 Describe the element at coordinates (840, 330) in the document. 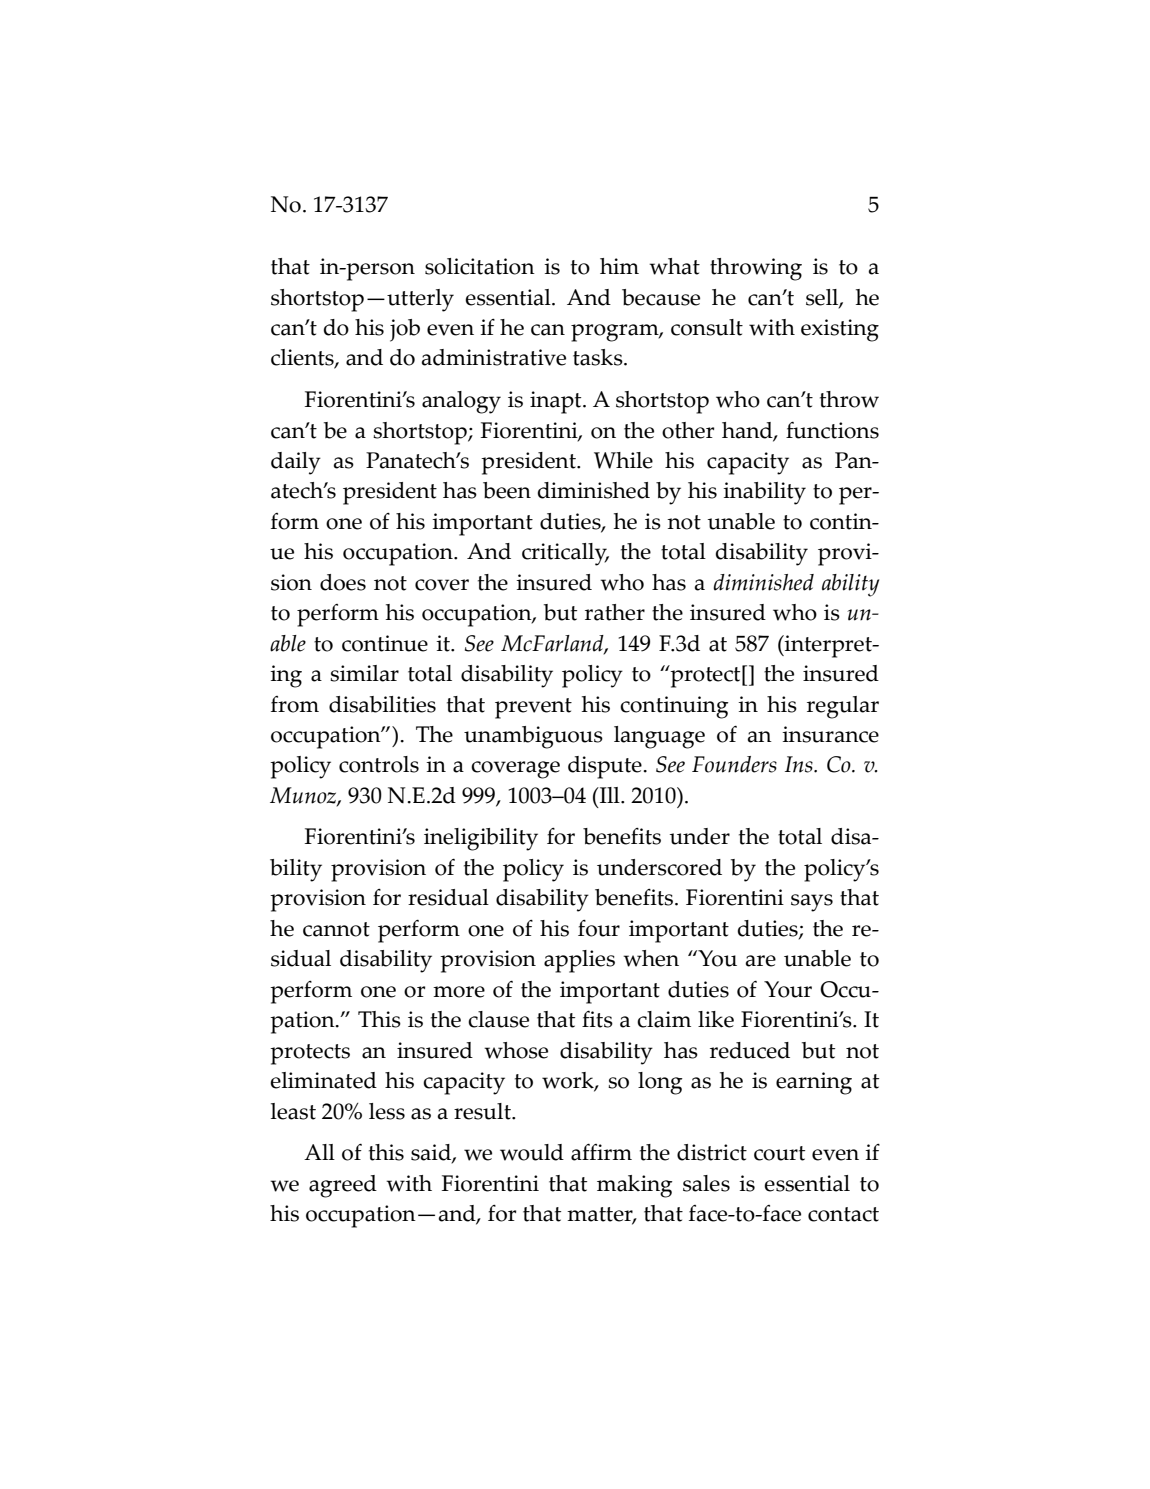

I see `existing` at that location.
